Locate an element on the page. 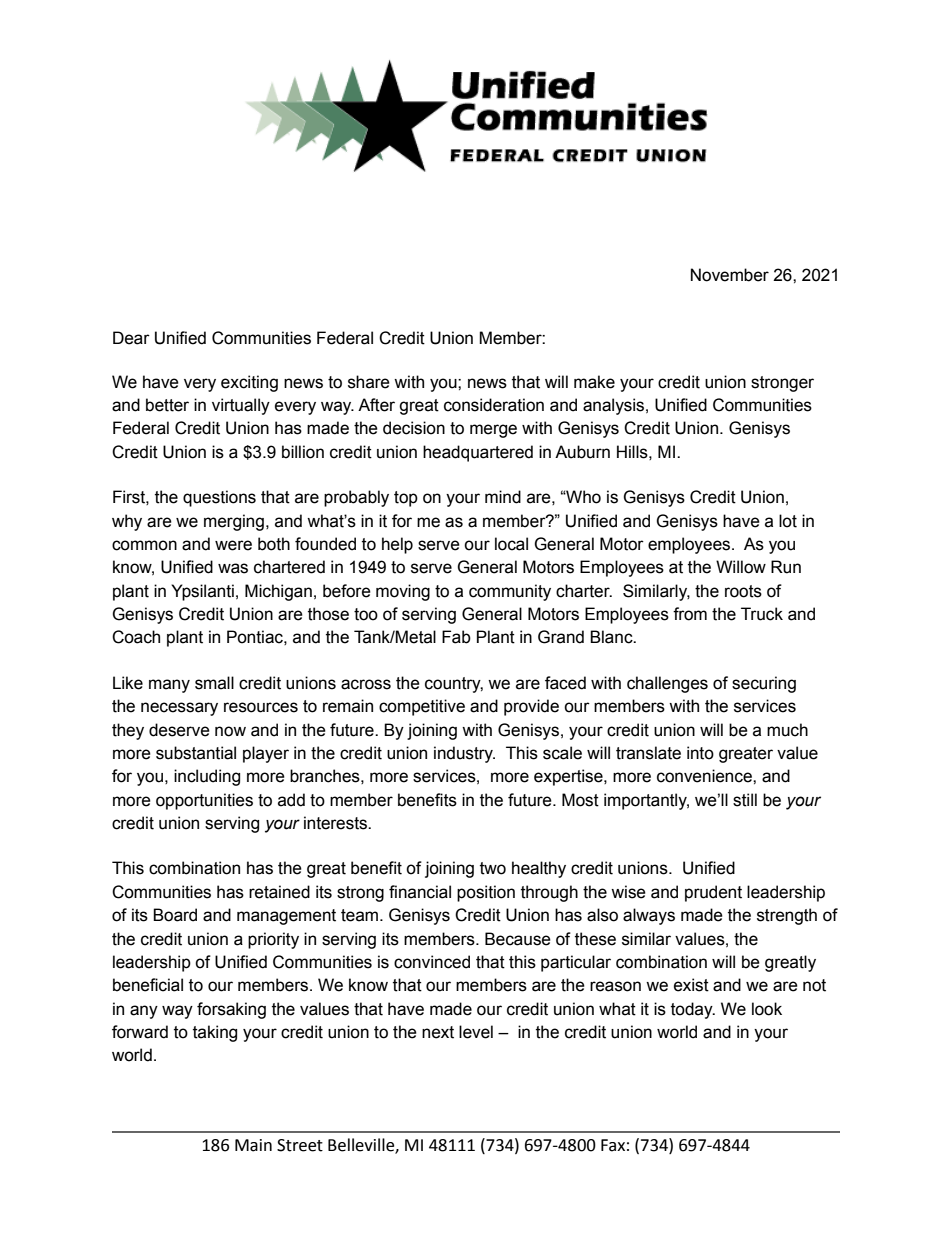  Dear is located at coordinates (131, 338).
